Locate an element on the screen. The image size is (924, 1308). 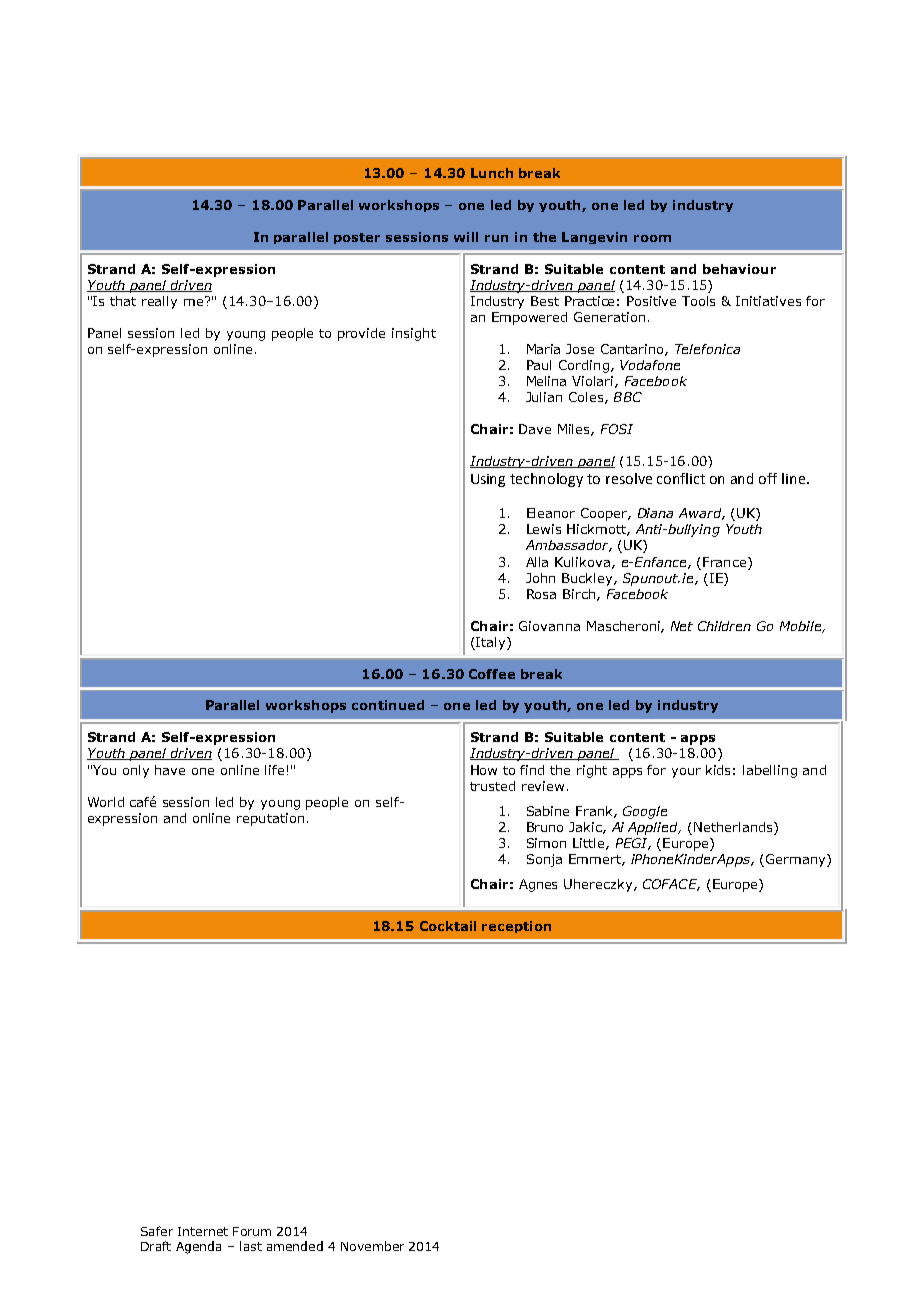
will is located at coordinates (466, 237).
